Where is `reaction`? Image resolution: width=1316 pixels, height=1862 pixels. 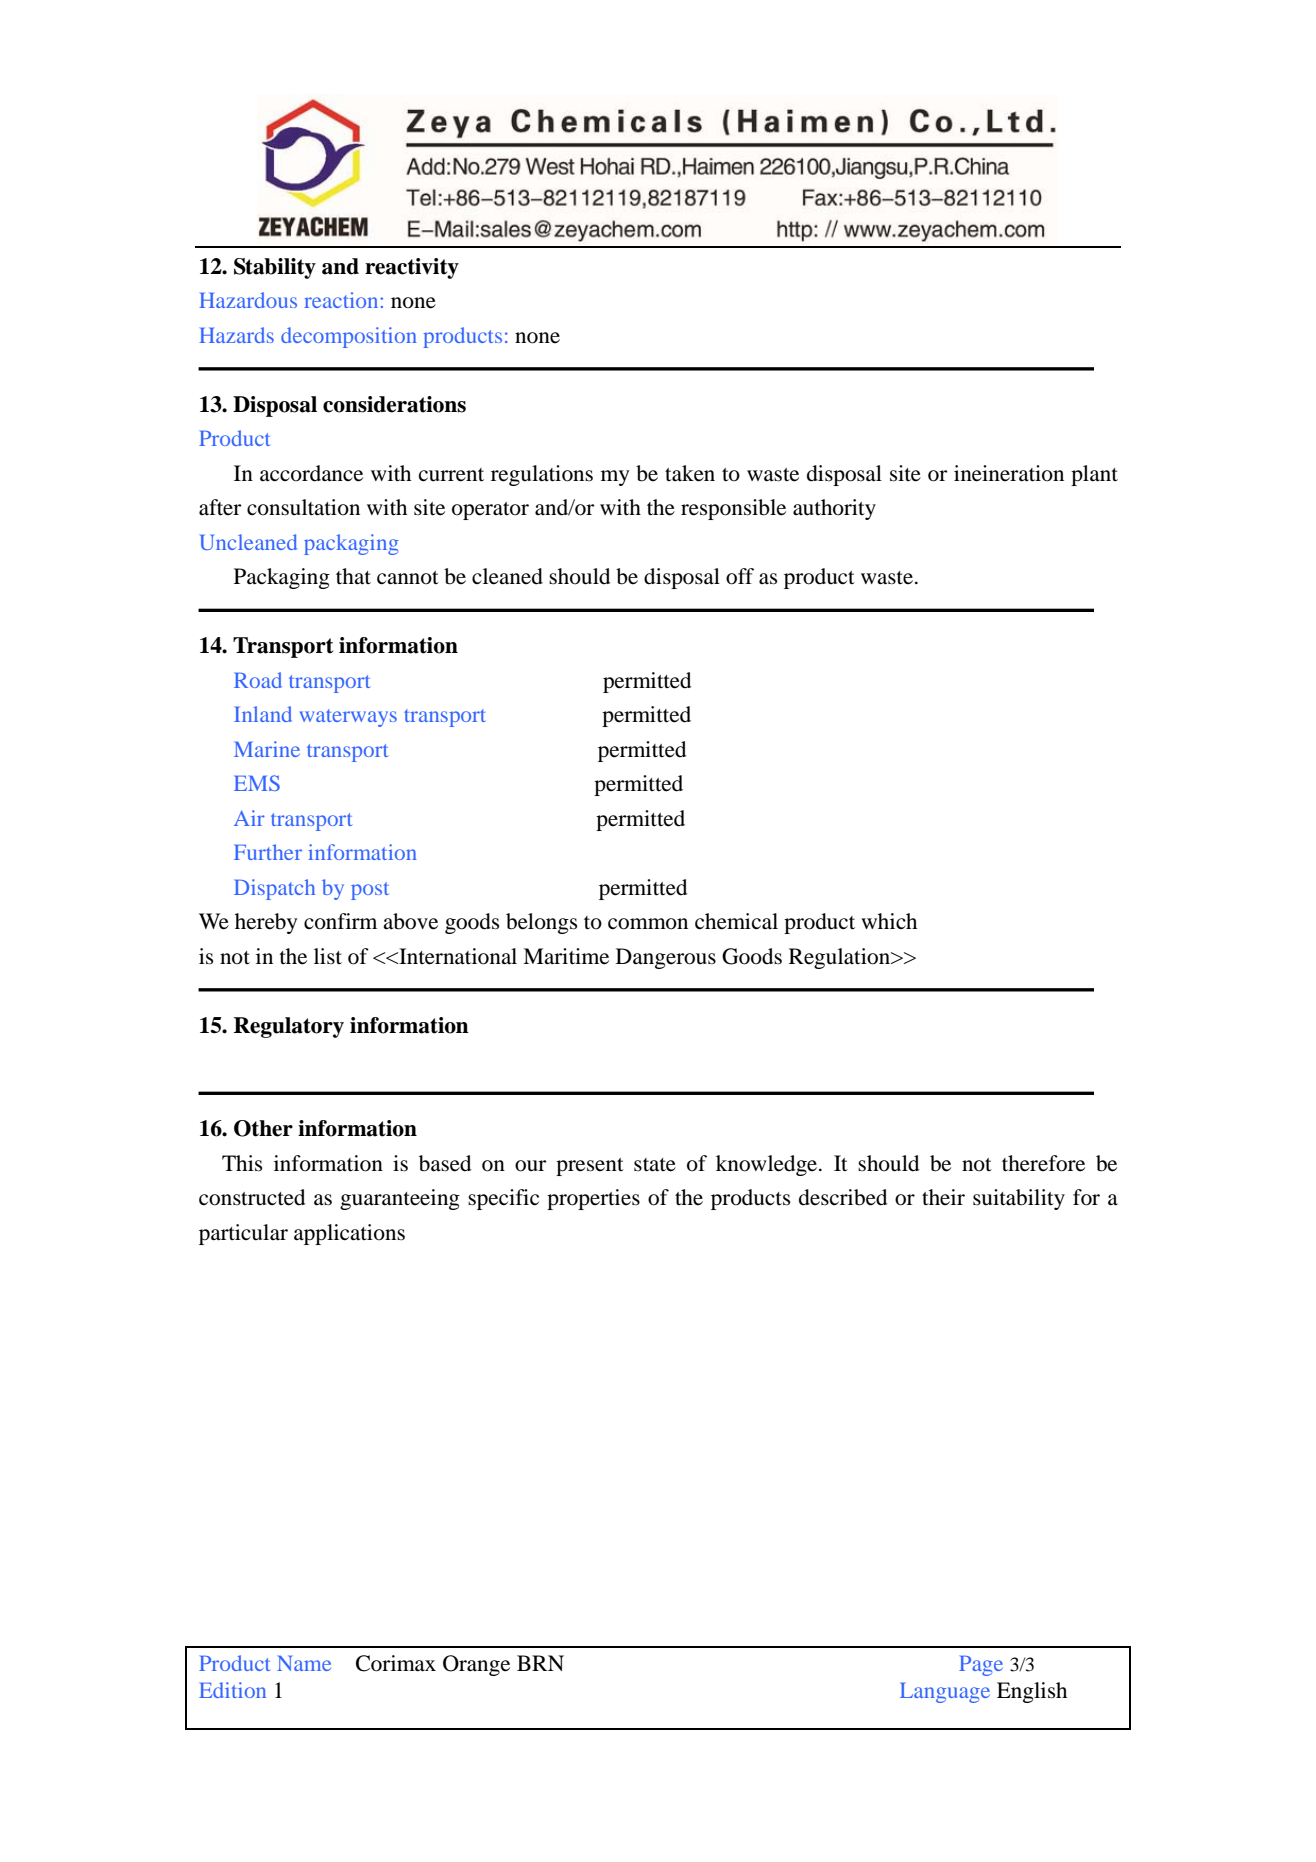
reaction is located at coordinates (342, 300).
